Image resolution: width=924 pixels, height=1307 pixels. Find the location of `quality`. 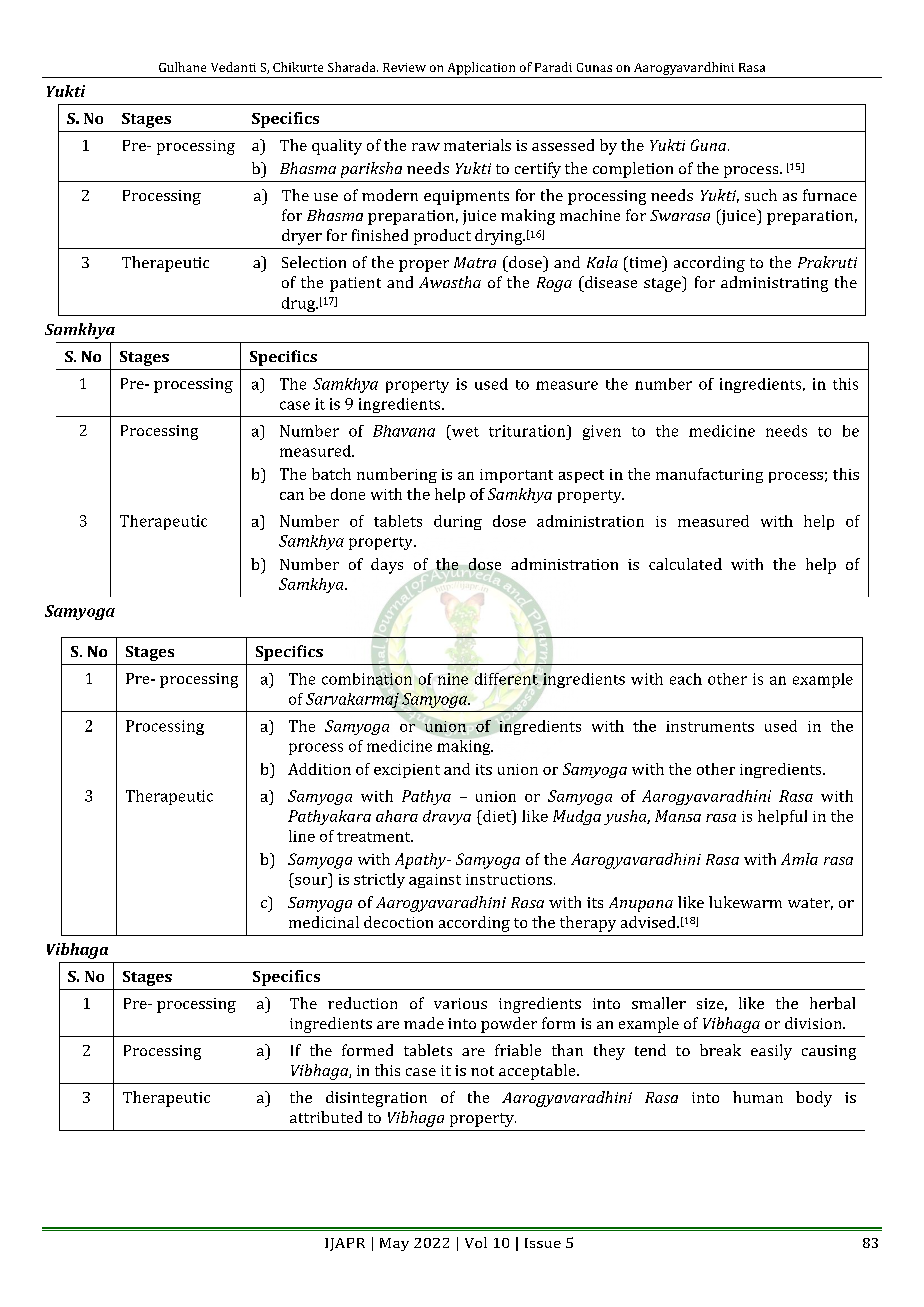

quality is located at coordinates (337, 147).
